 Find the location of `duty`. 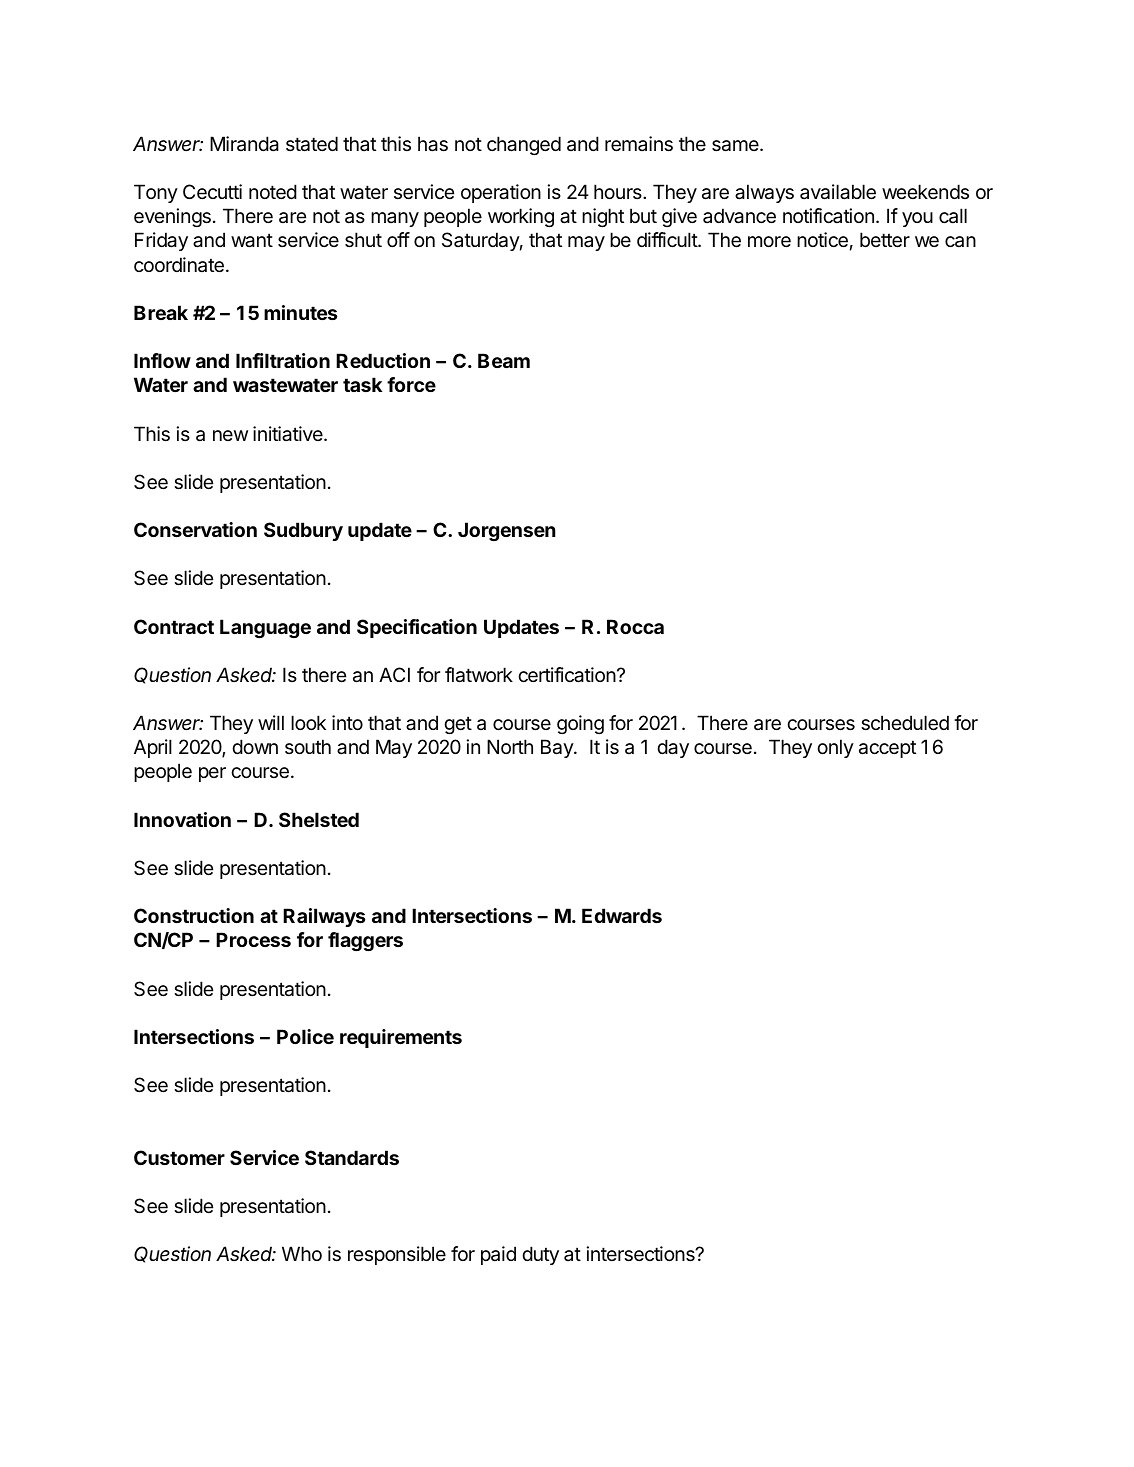

duty is located at coordinates (540, 1255).
